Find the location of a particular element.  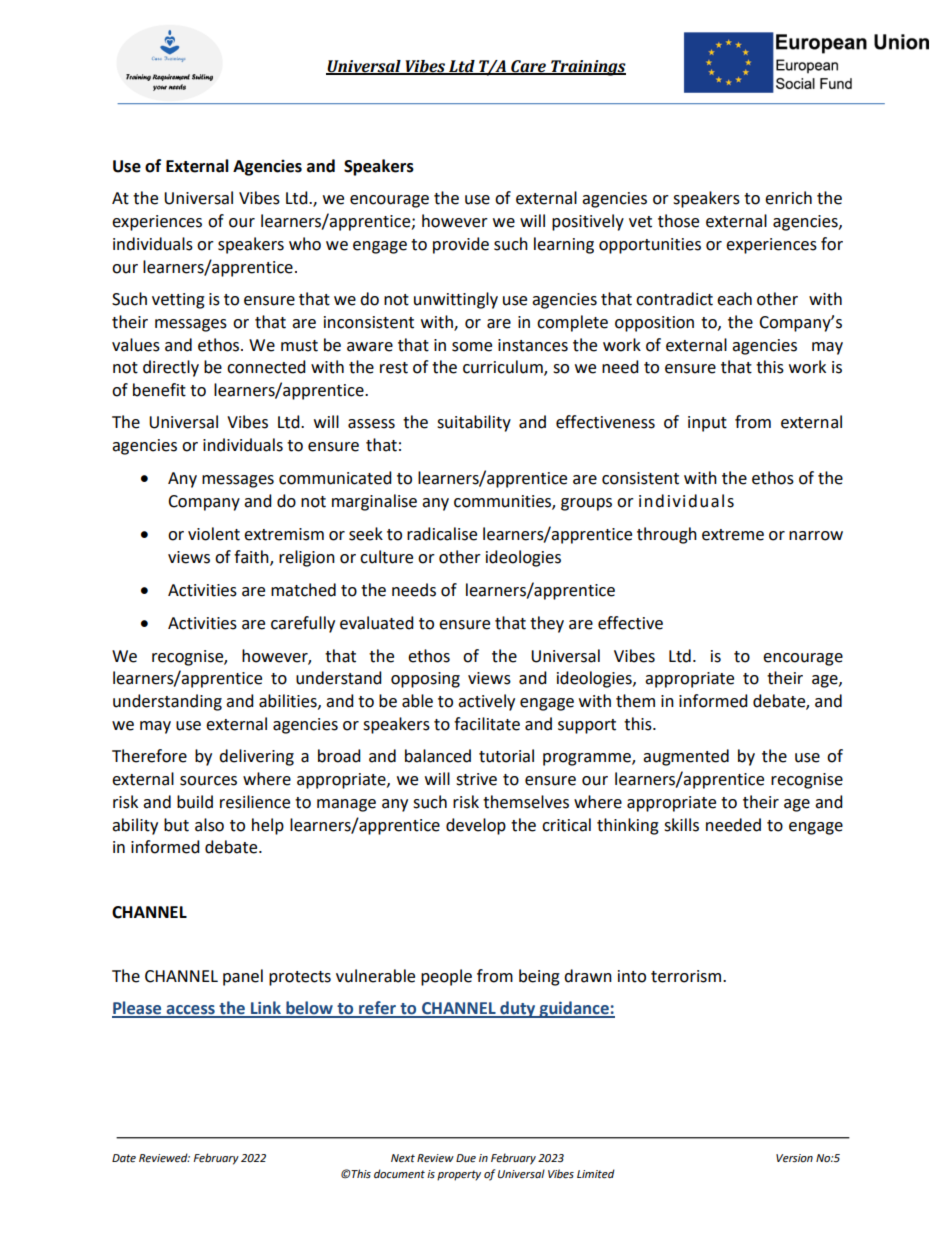

enrich is located at coordinates (788, 198).
